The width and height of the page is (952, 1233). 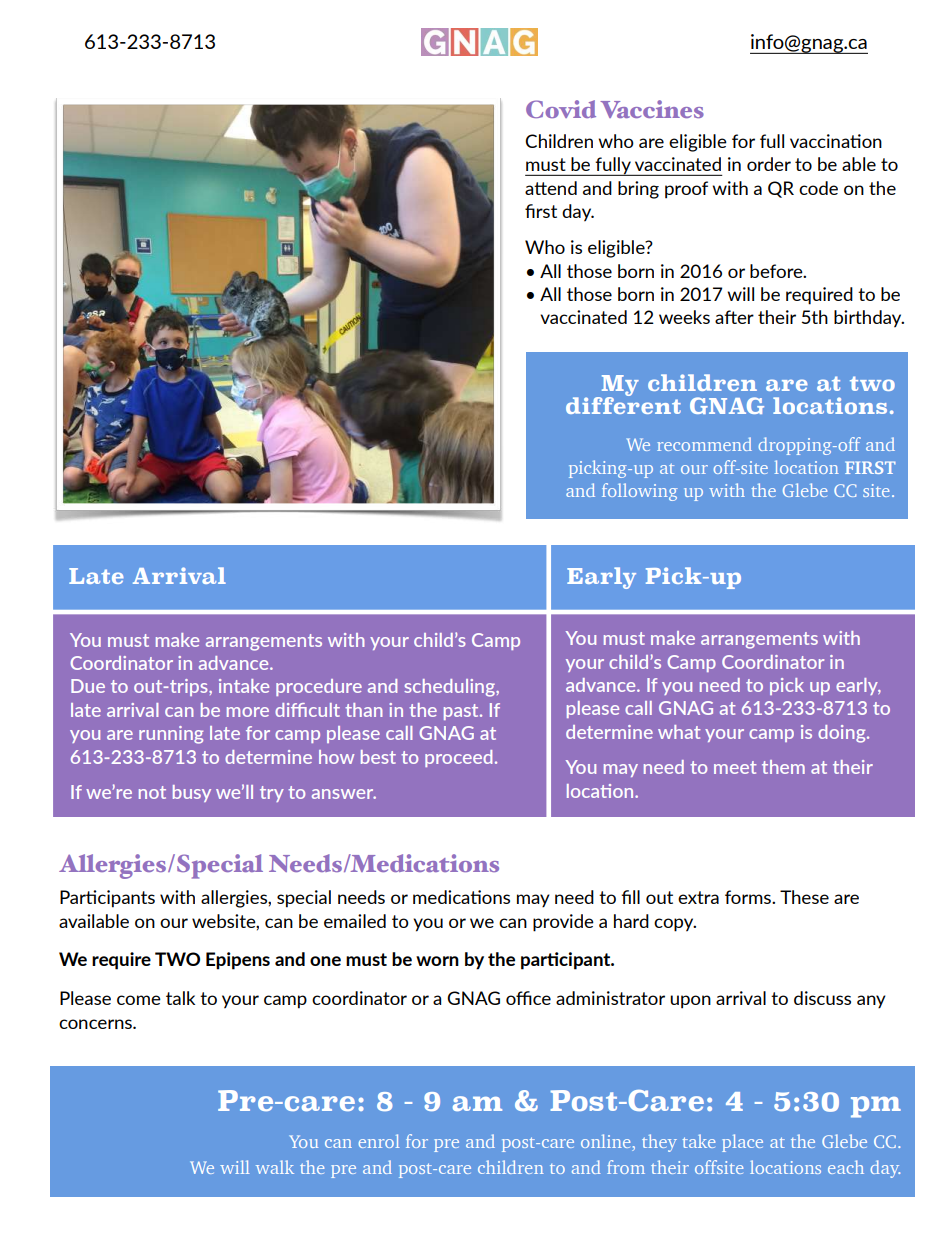 What do you see at coordinates (88, 686) in the page?
I see `Due` at bounding box center [88, 686].
